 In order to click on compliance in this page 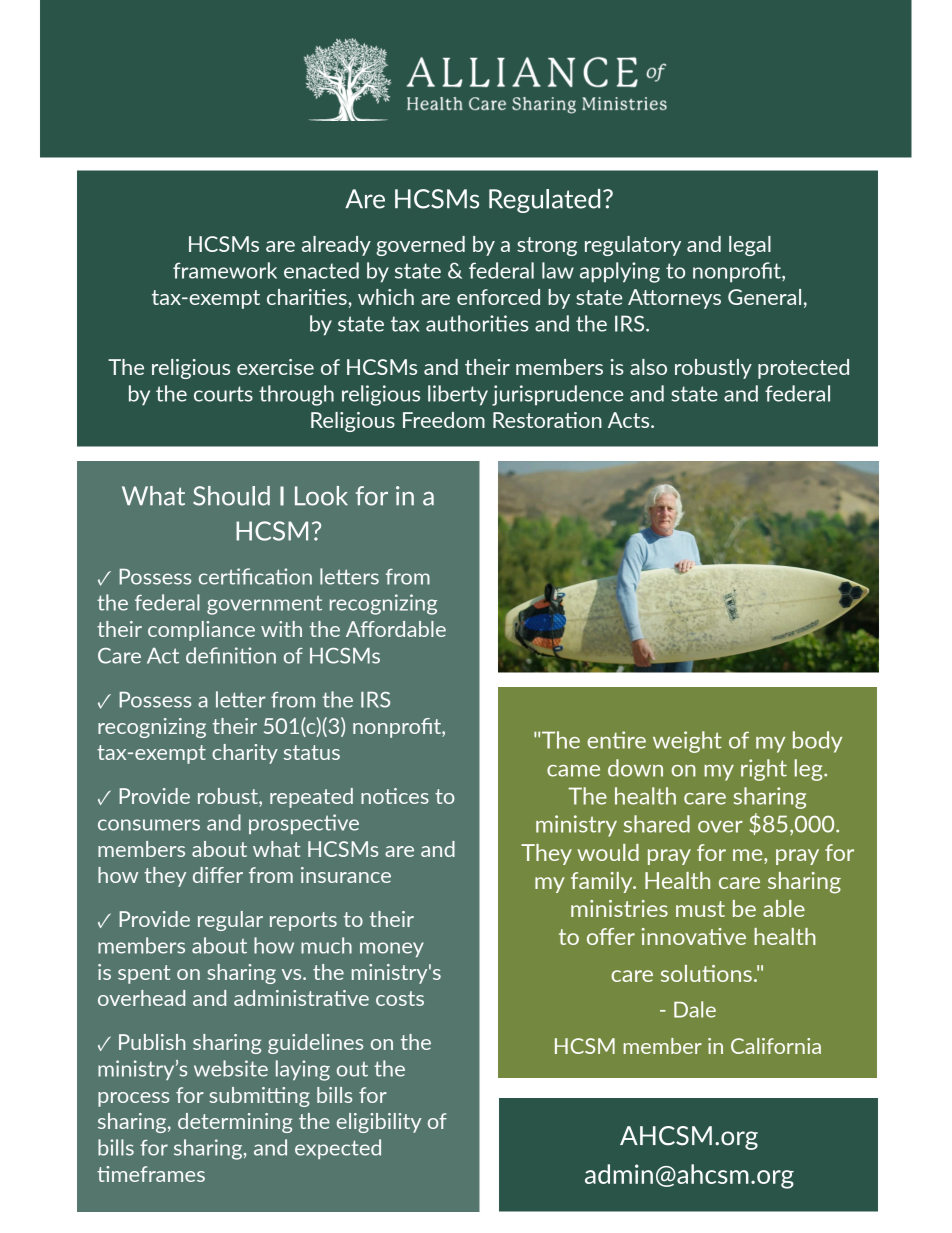, I will do `click(201, 631)`.
